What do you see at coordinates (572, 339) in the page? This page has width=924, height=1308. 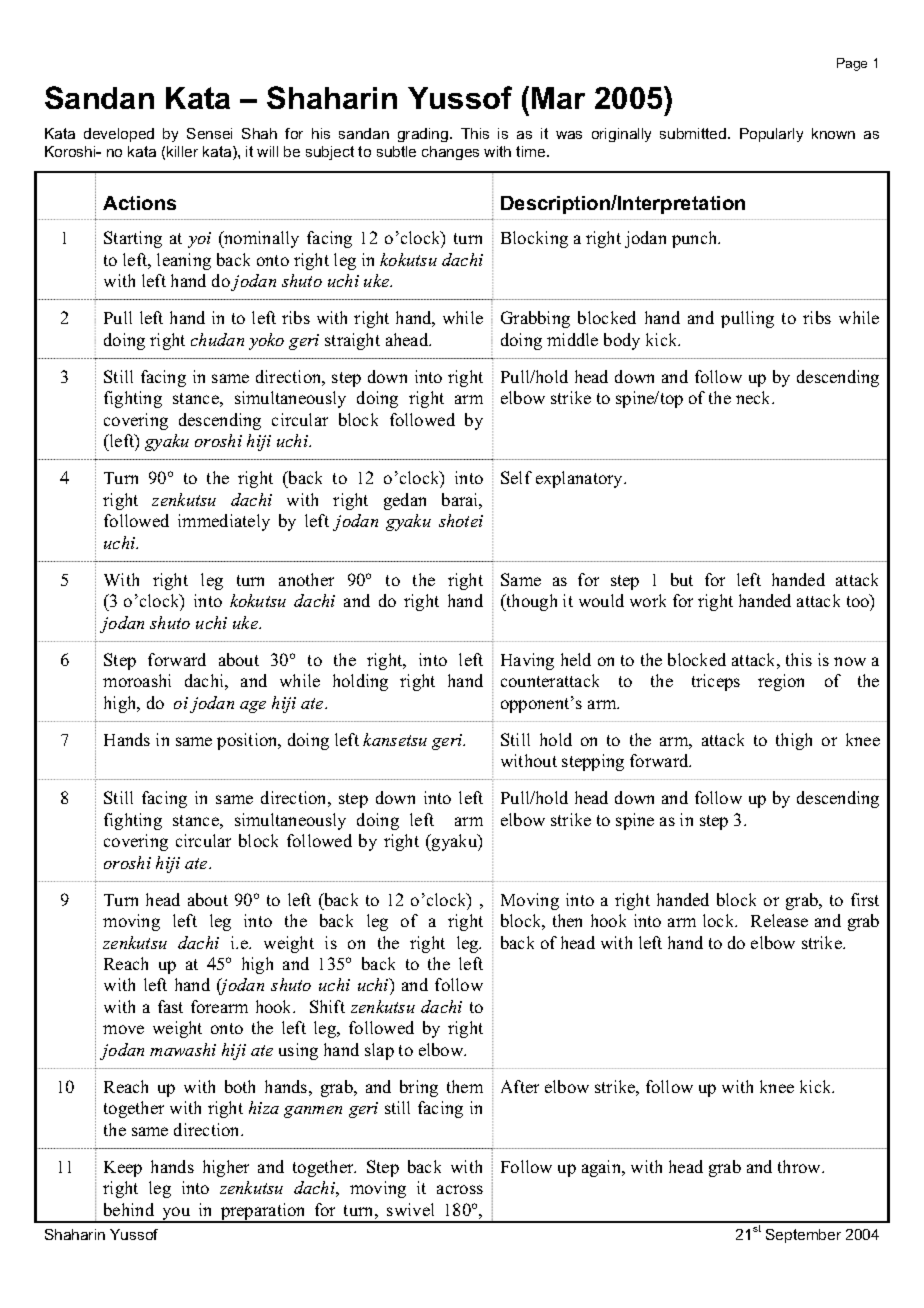 I see `middle` at bounding box center [572, 339].
